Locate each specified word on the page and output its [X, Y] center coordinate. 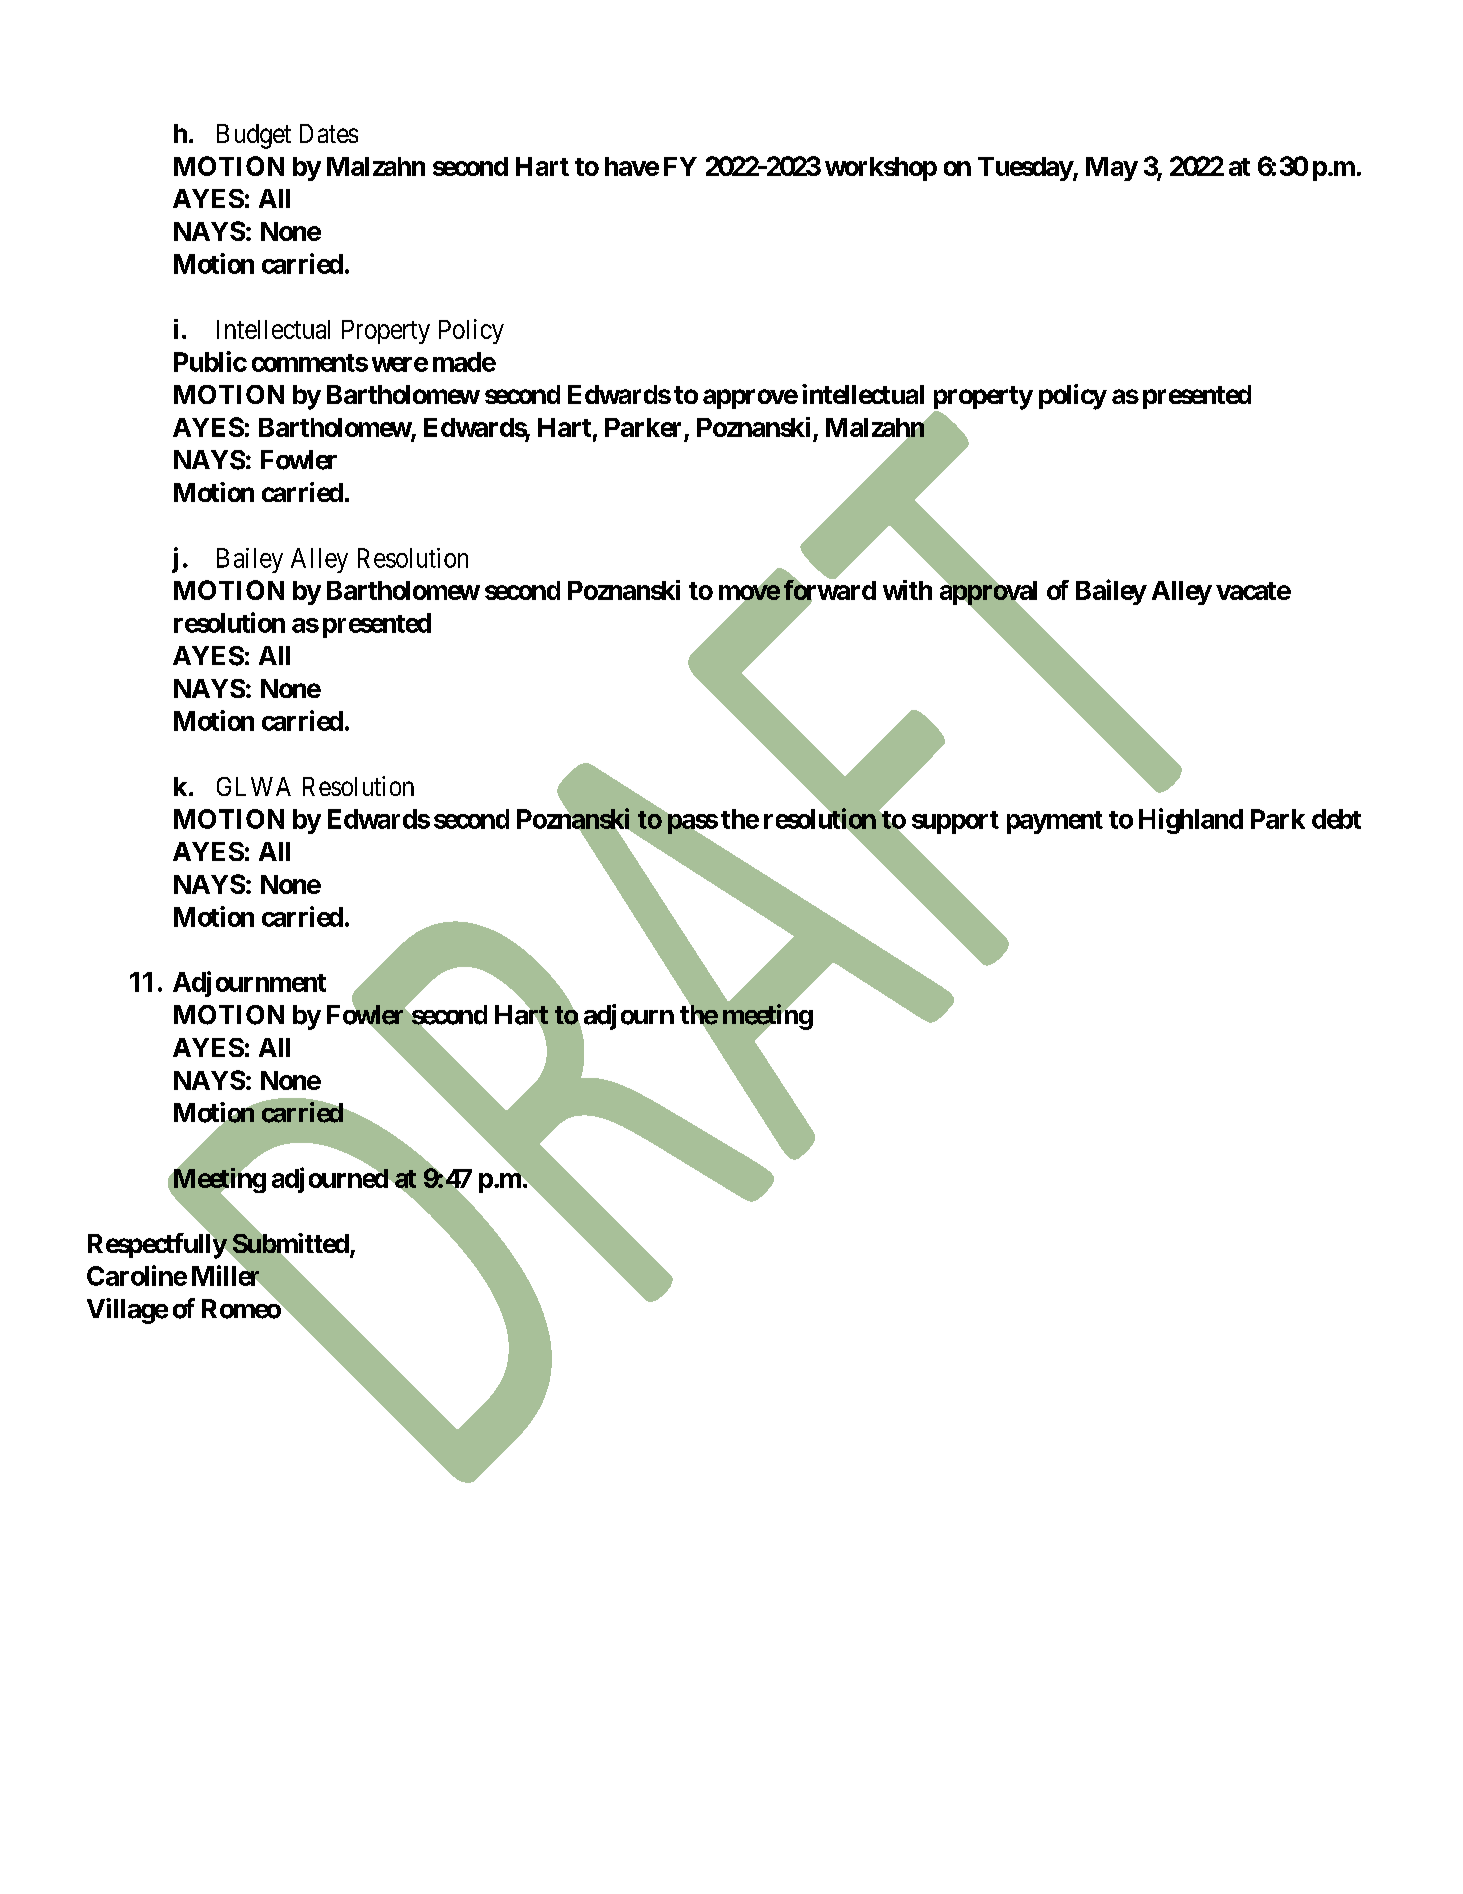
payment [1055, 822]
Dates [329, 133]
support [955, 822]
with [907, 590]
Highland [1191, 821]
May [1112, 169]
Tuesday [1025, 169]
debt [1336, 819]
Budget [254, 136]
